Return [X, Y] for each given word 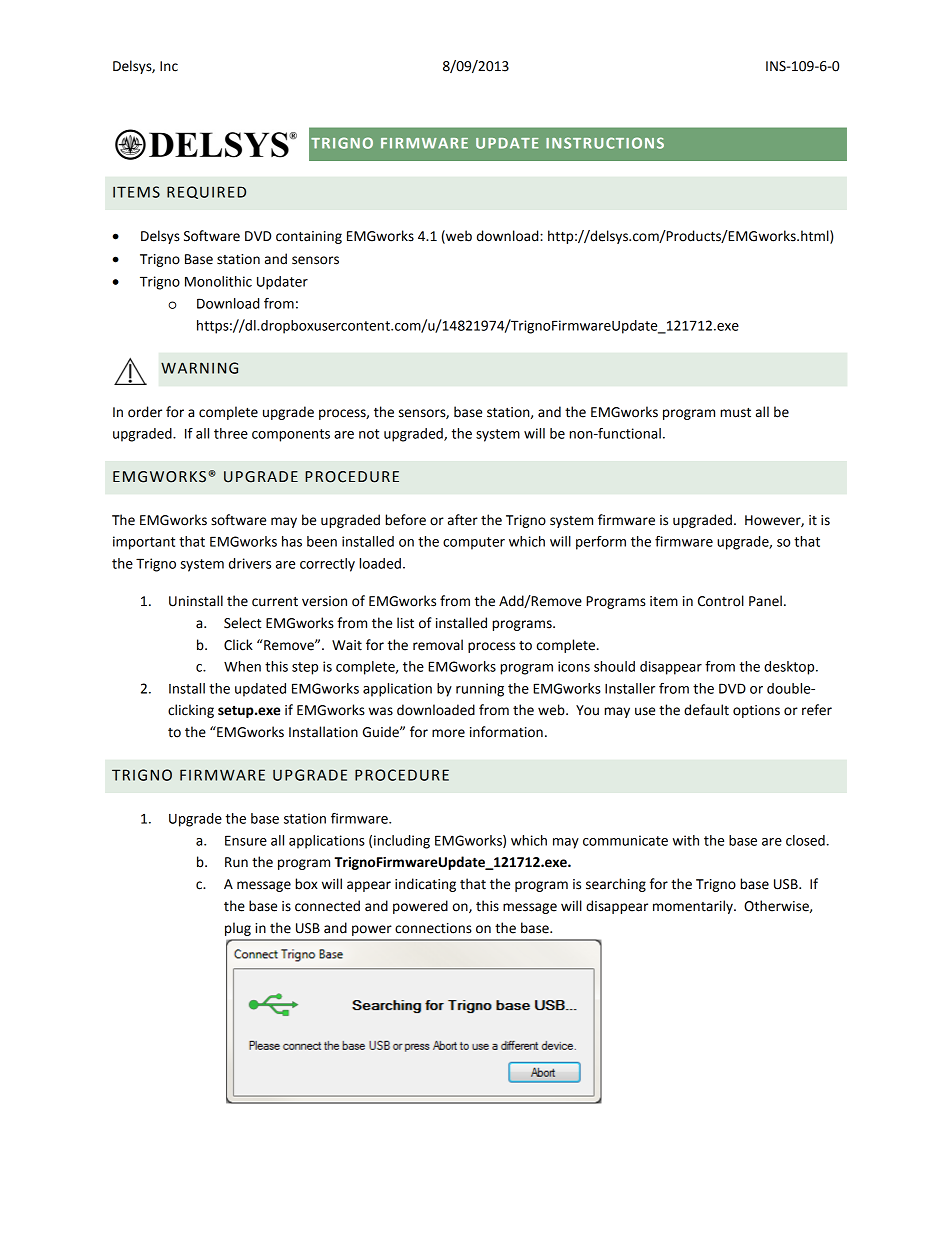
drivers [250, 563]
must [735, 413]
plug [238, 929]
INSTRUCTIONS [605, 143]
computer [474, 543]
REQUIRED [206, 192]
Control [721, 601]
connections [433, 928]
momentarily [694, 907]
